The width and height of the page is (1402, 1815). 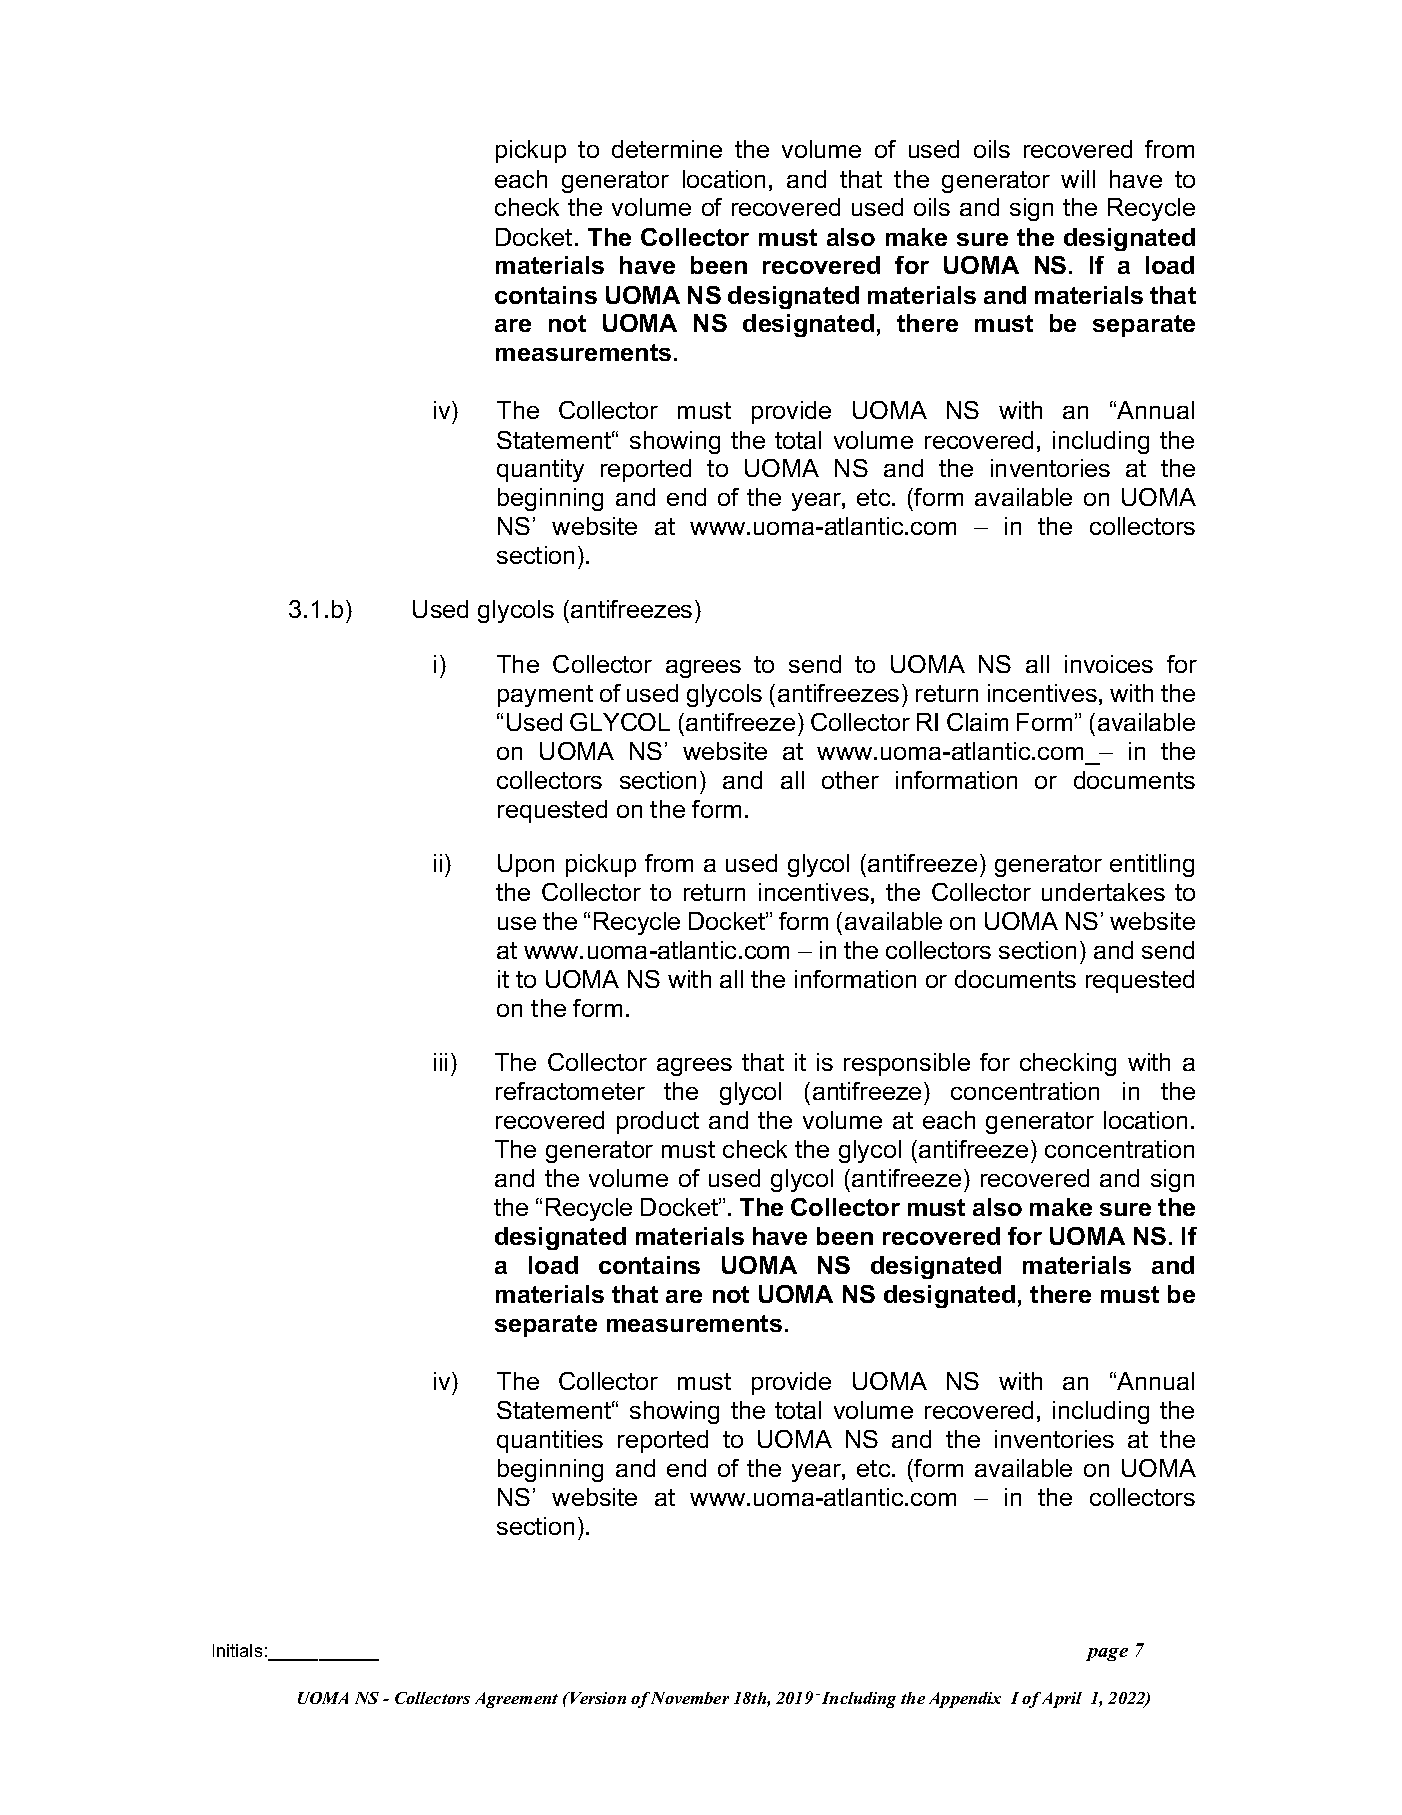 What do you see at coordinates (1109, 664) in the page?
I see `invoices` at bounding box center [1109, 664].
